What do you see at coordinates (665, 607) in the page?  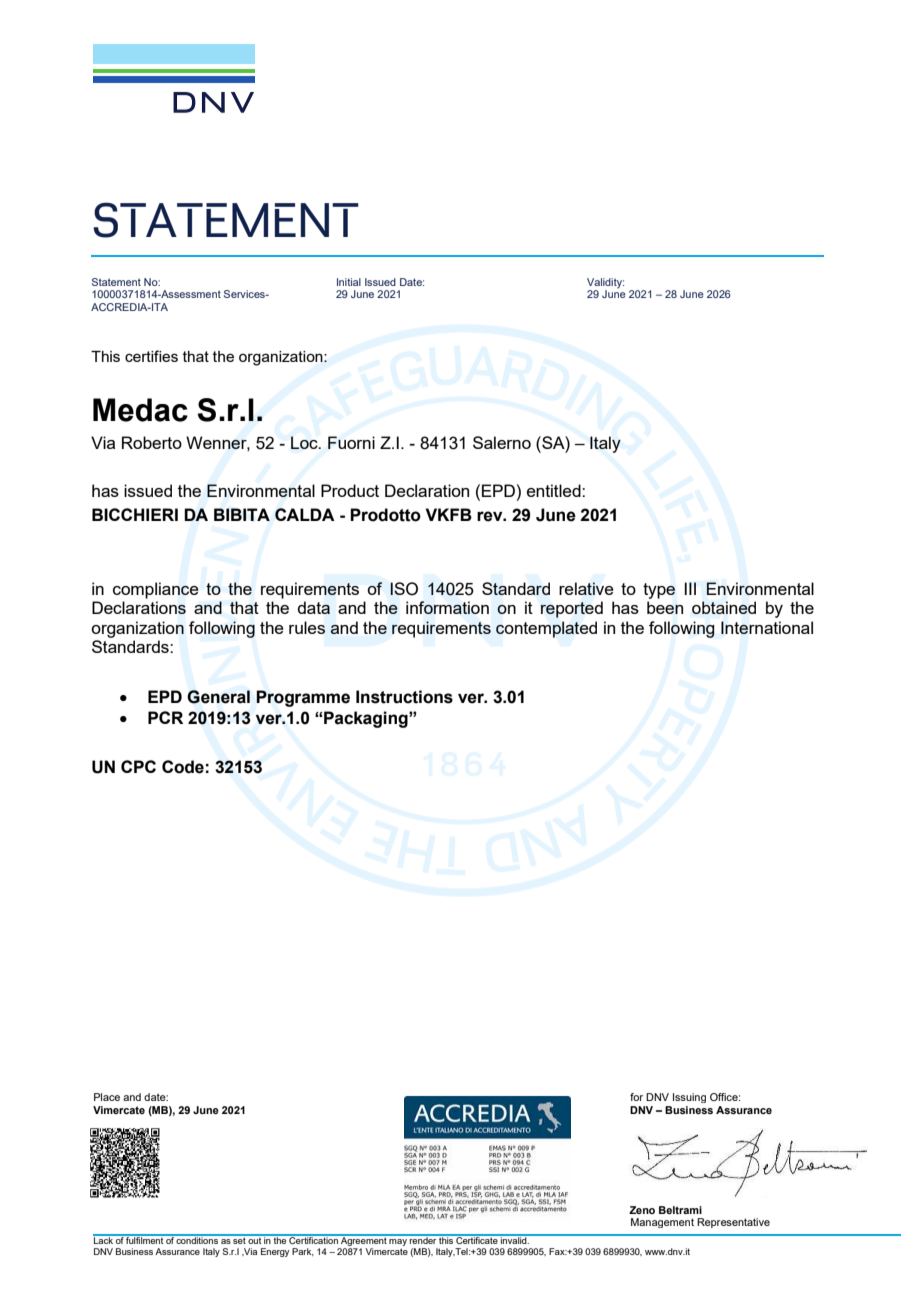 I see `been` at bounding box center [665, 607].
